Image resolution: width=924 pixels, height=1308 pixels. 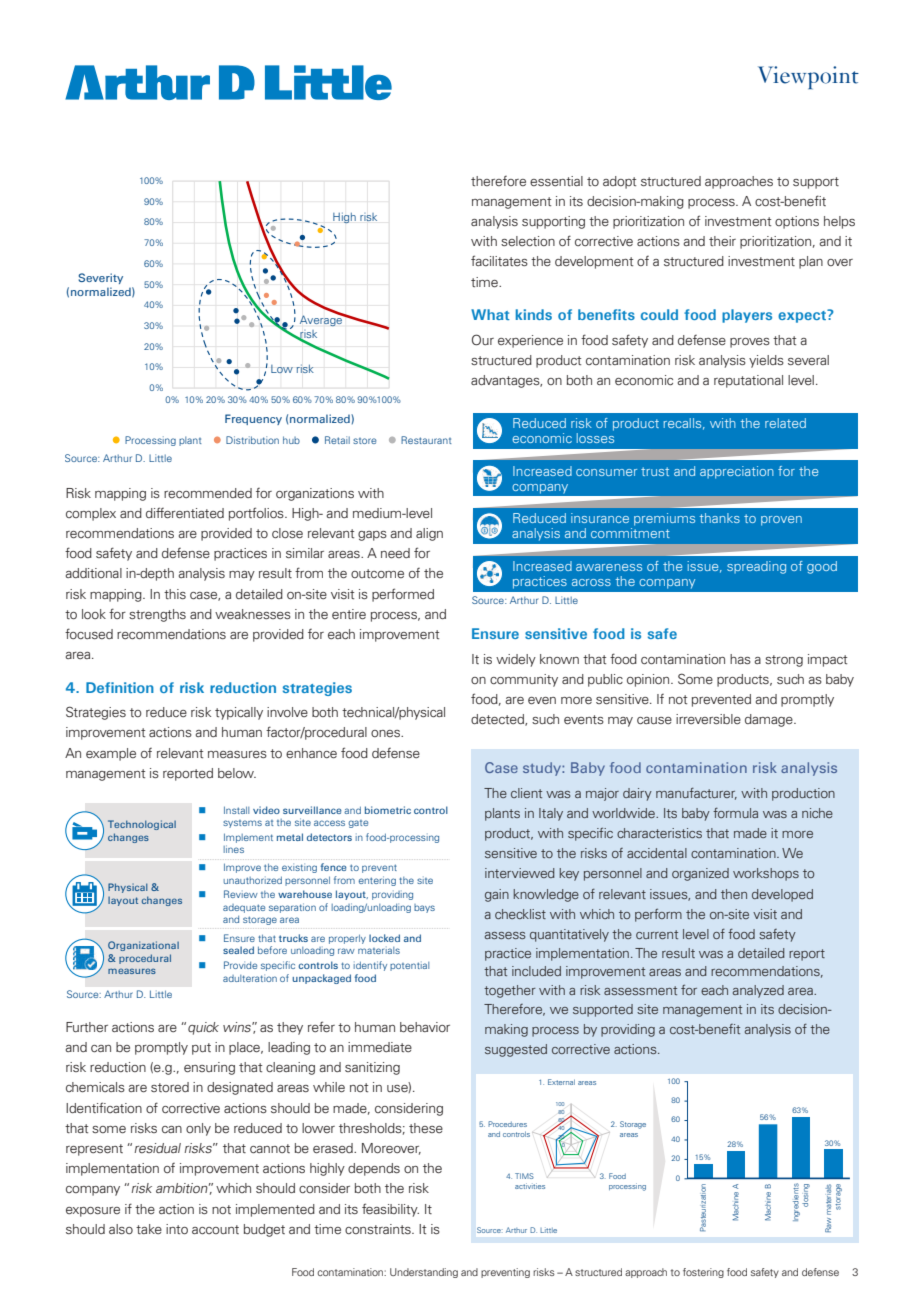 What do you see at coordinates (142, 825) in the image?
I see `Technological` at bounding box center [142, 825].
